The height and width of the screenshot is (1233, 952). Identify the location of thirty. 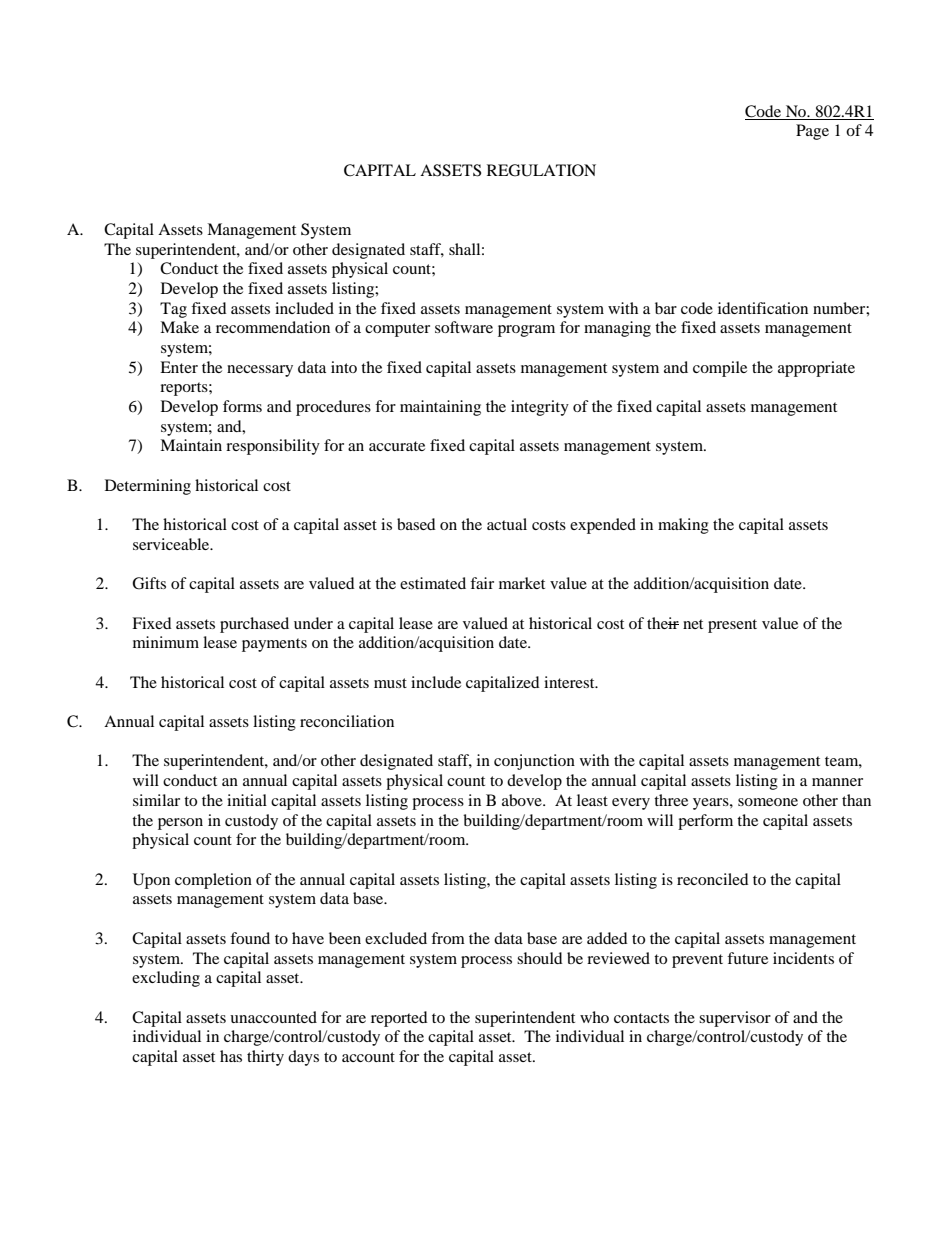
(265, 1058).
